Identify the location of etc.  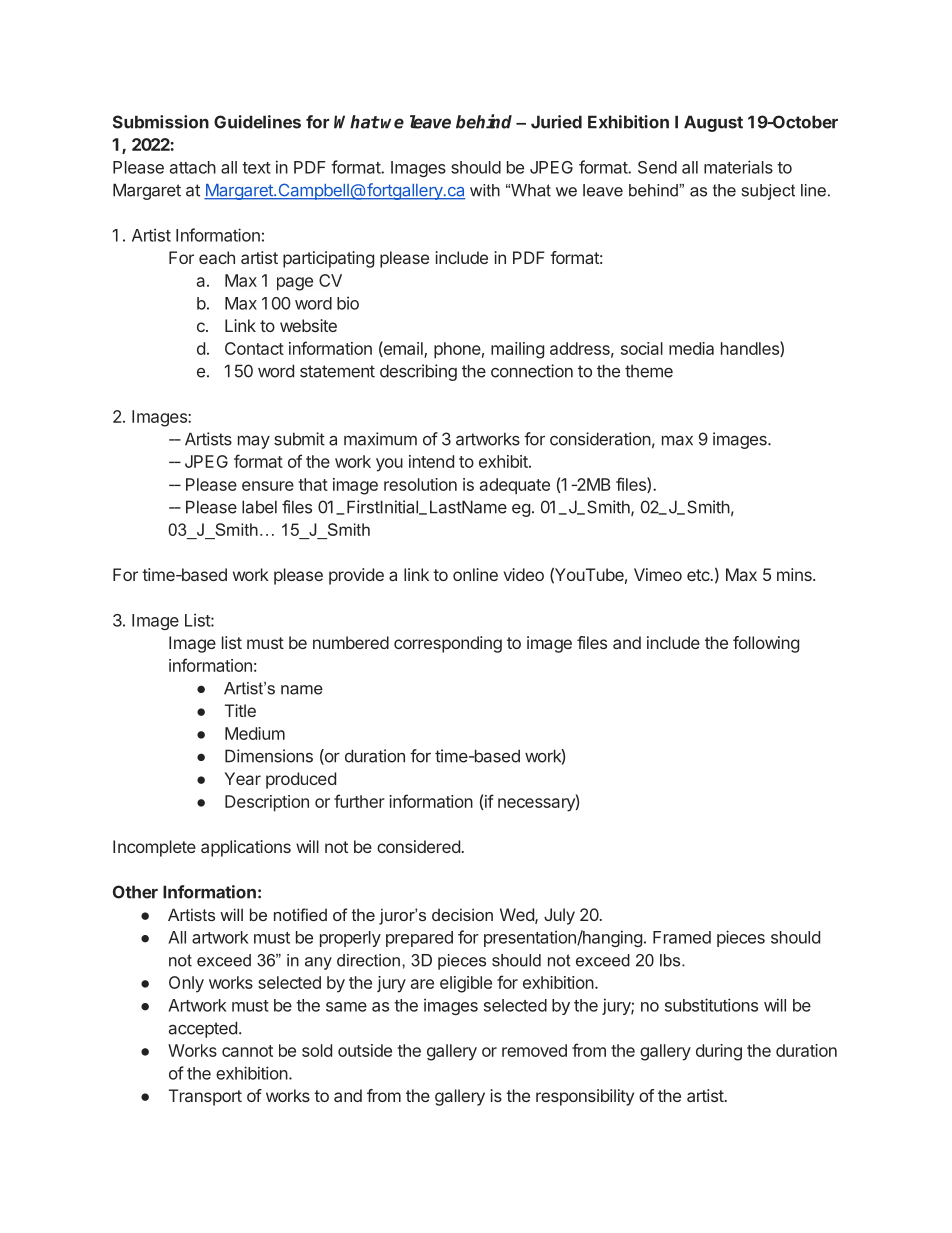
(699, 575).
